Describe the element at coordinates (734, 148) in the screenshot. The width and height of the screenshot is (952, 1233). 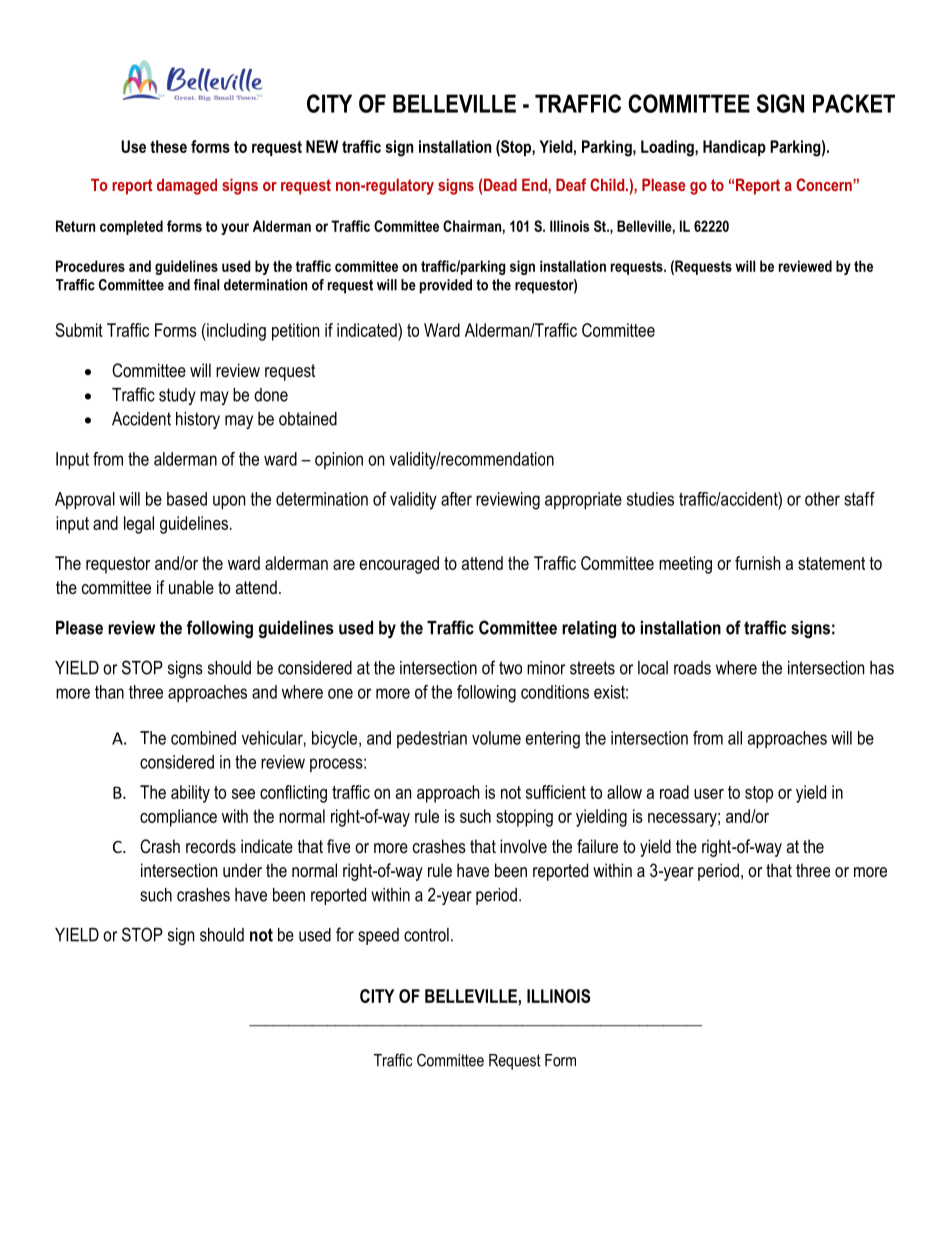
I see `Handicap` at that location.
